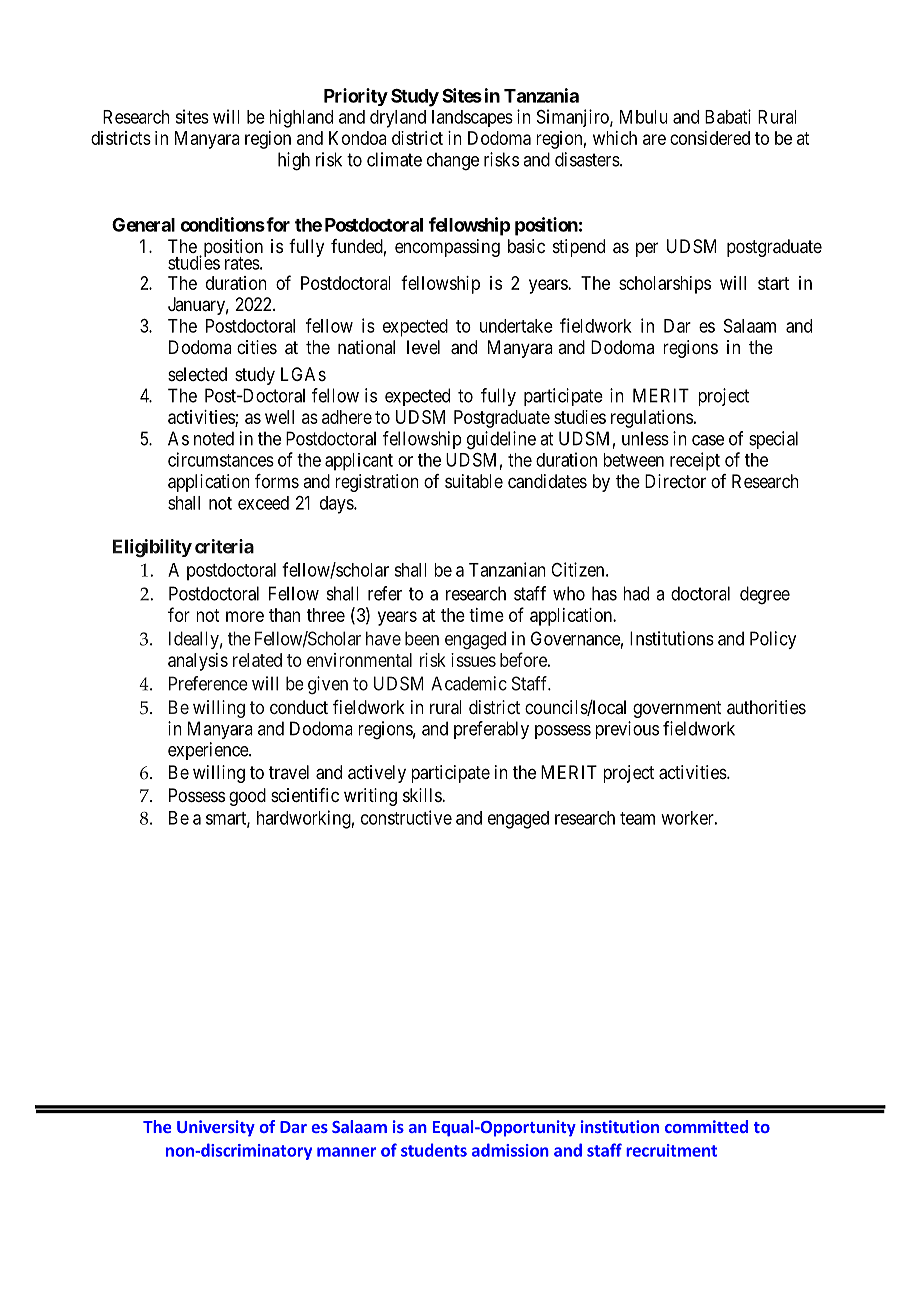 This document has height=1307, width=924. Describe the element at coordinates (216, 1128) in the document. I see `University` at that location.
